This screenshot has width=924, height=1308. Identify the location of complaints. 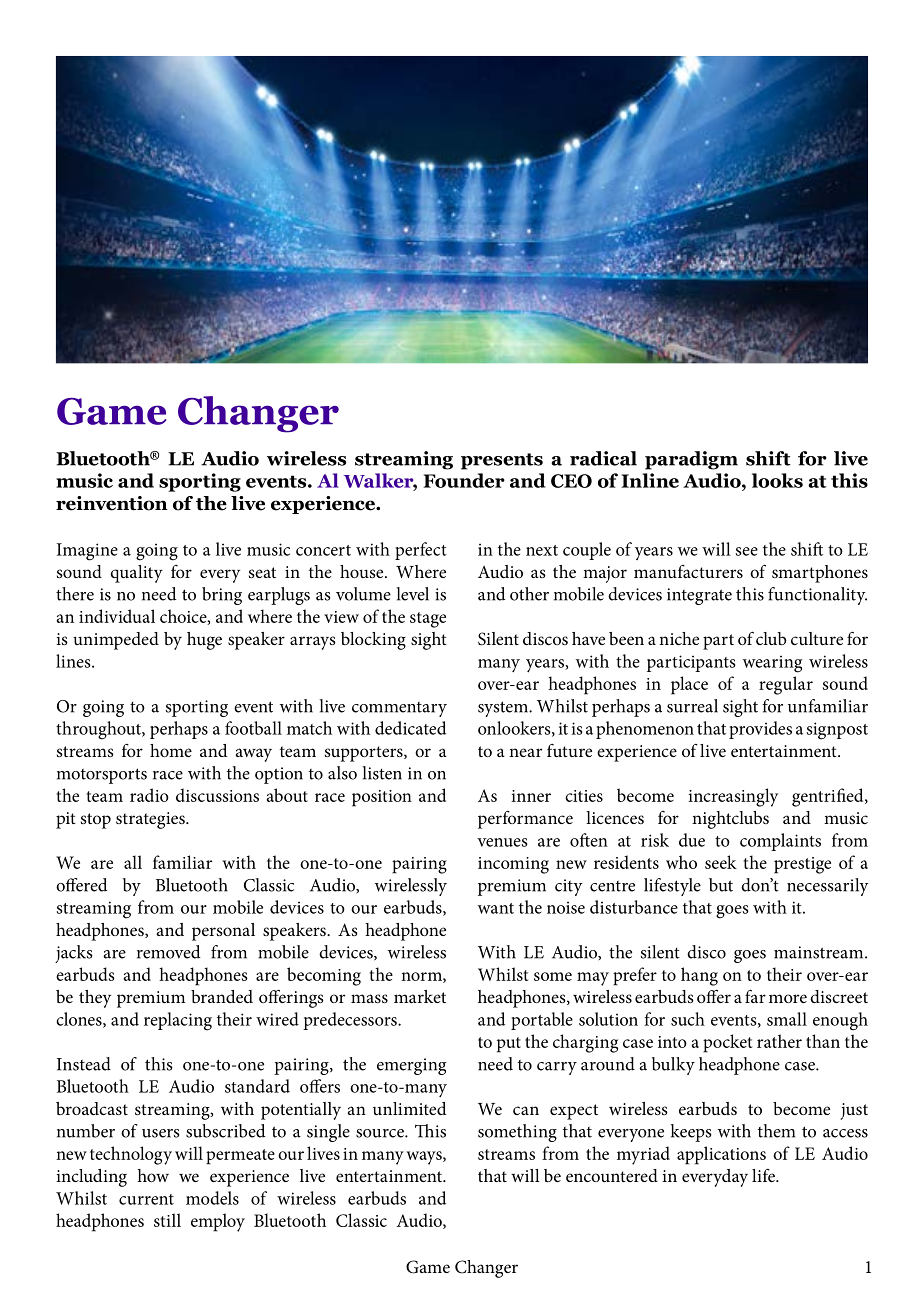
(780, 842).
